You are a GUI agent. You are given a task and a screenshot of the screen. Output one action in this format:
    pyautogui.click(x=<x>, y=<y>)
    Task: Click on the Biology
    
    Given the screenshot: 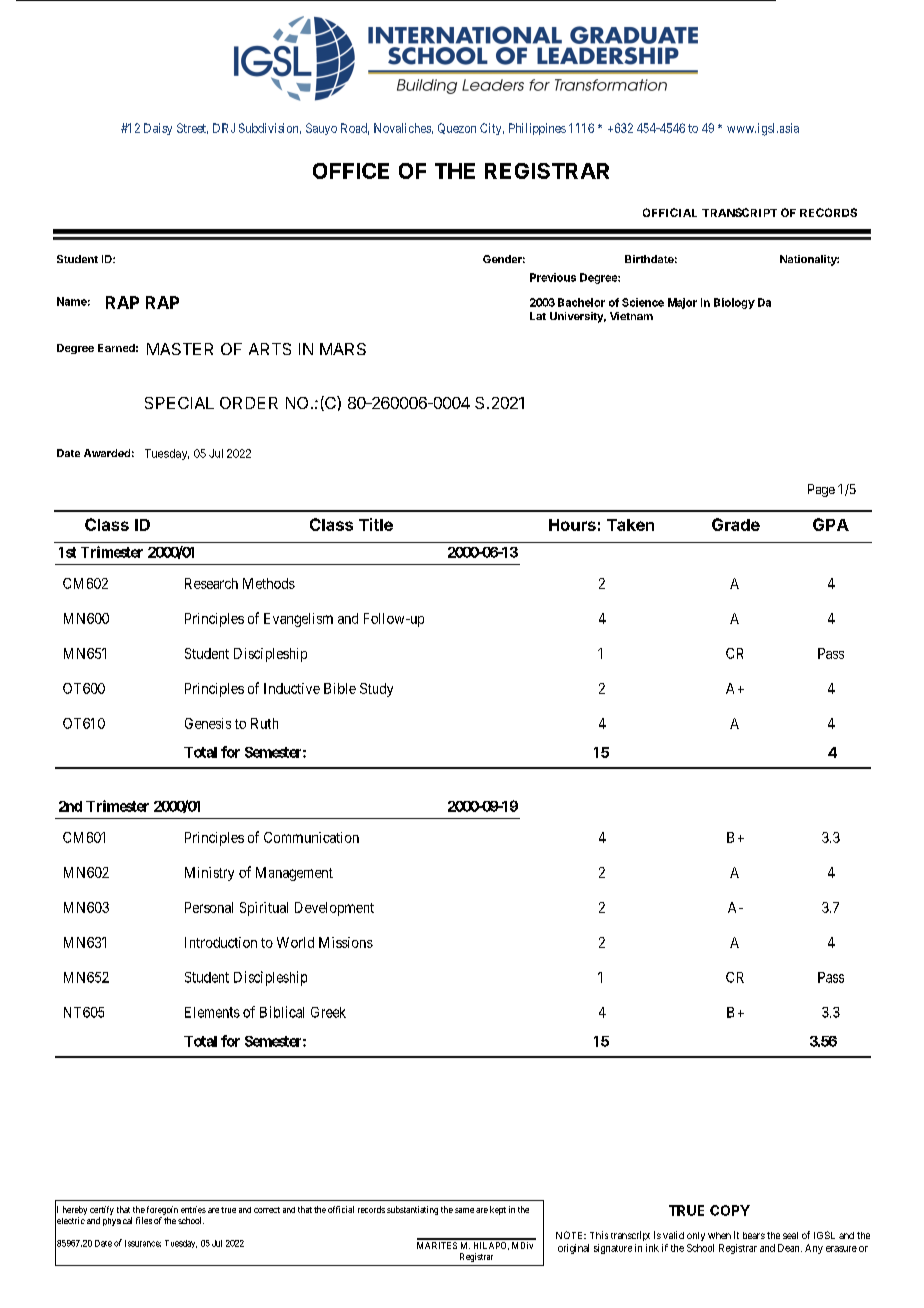 What is the action you would take?
    pyautogui.click(x=734, y=303)
